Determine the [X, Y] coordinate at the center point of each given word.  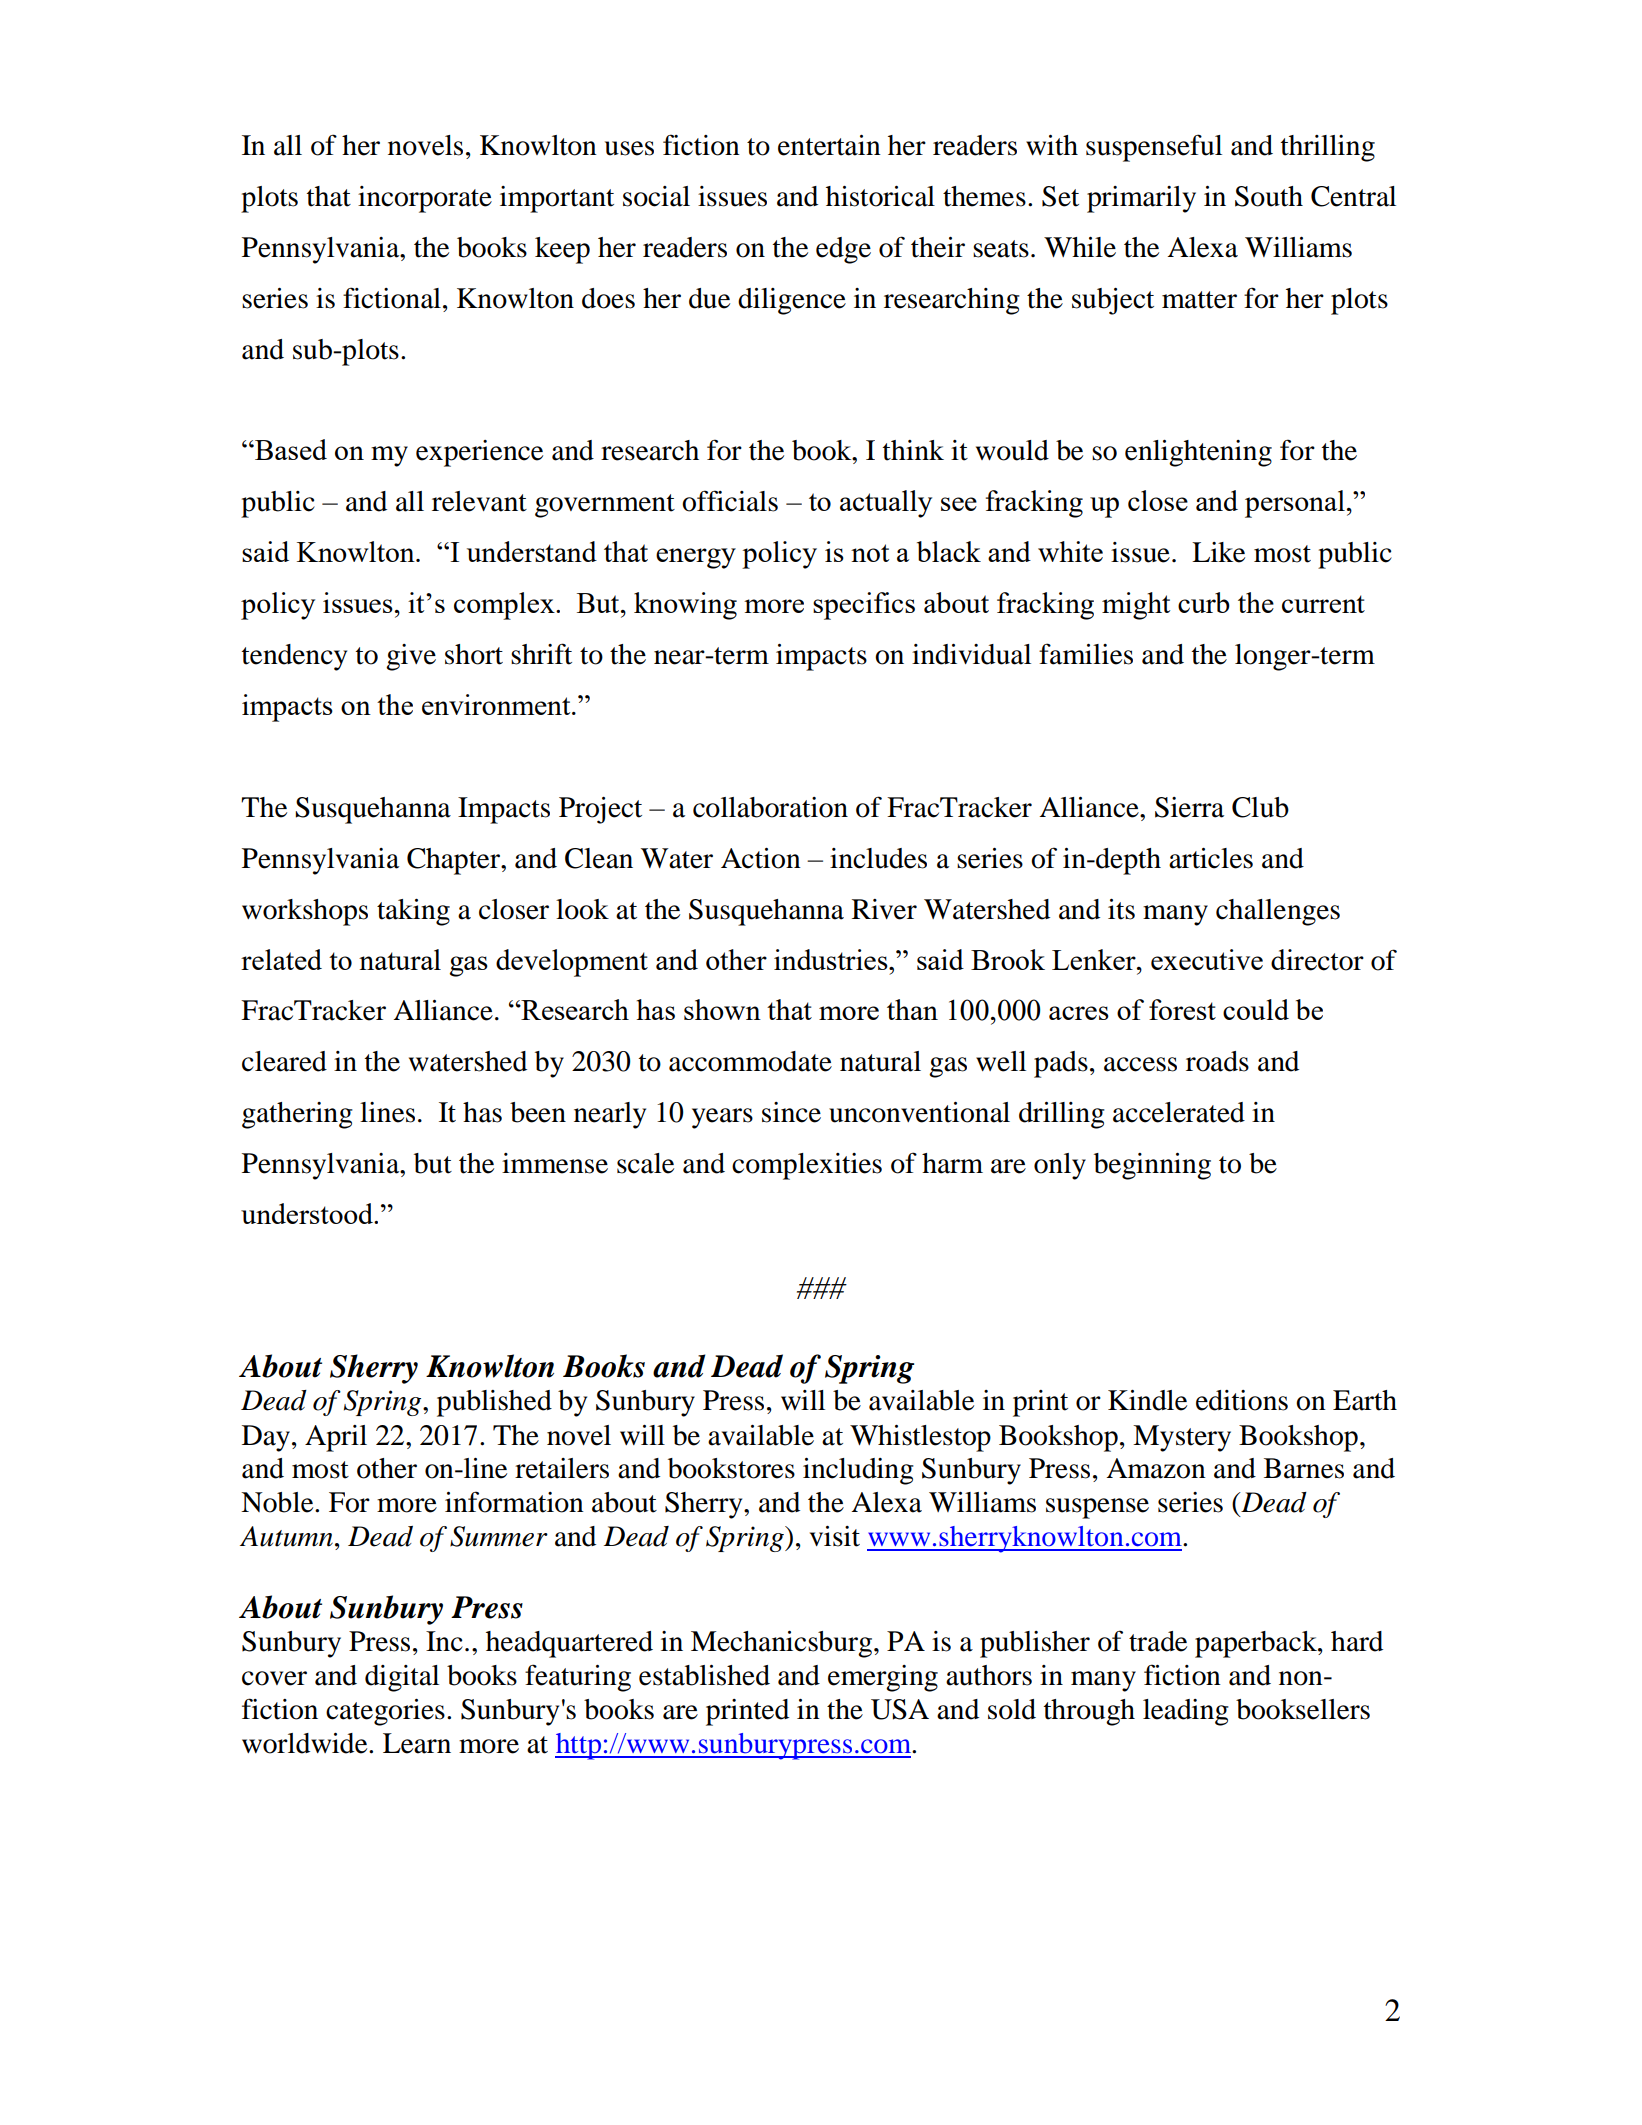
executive [1207, 959]
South [1269, 196]
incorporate [425, 199]
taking [413, 912]
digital [402, 1678]
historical [880, 196]
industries [832, 959]
